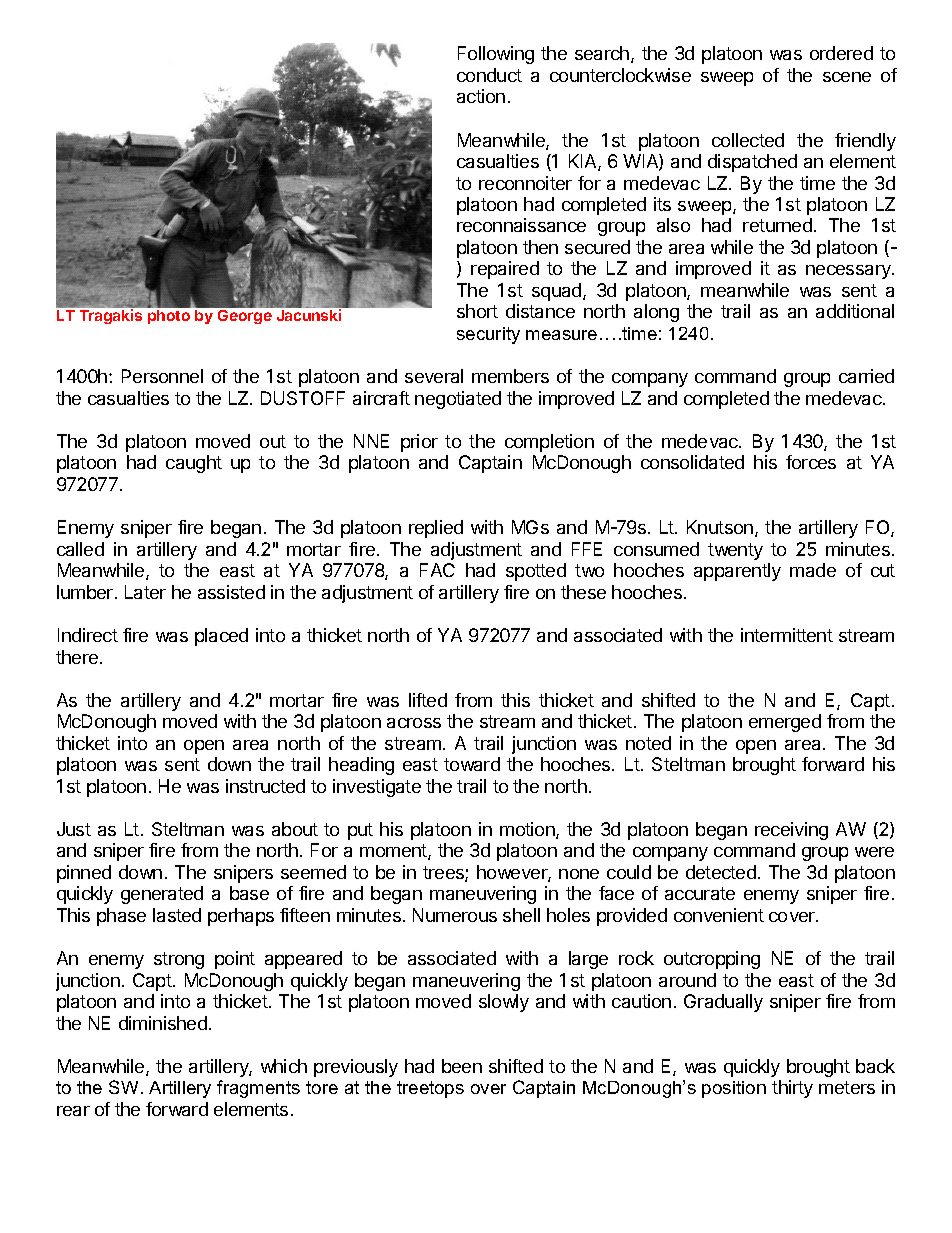 The image size is (952, 1233). I want to click on scene, so click(847, 77).
